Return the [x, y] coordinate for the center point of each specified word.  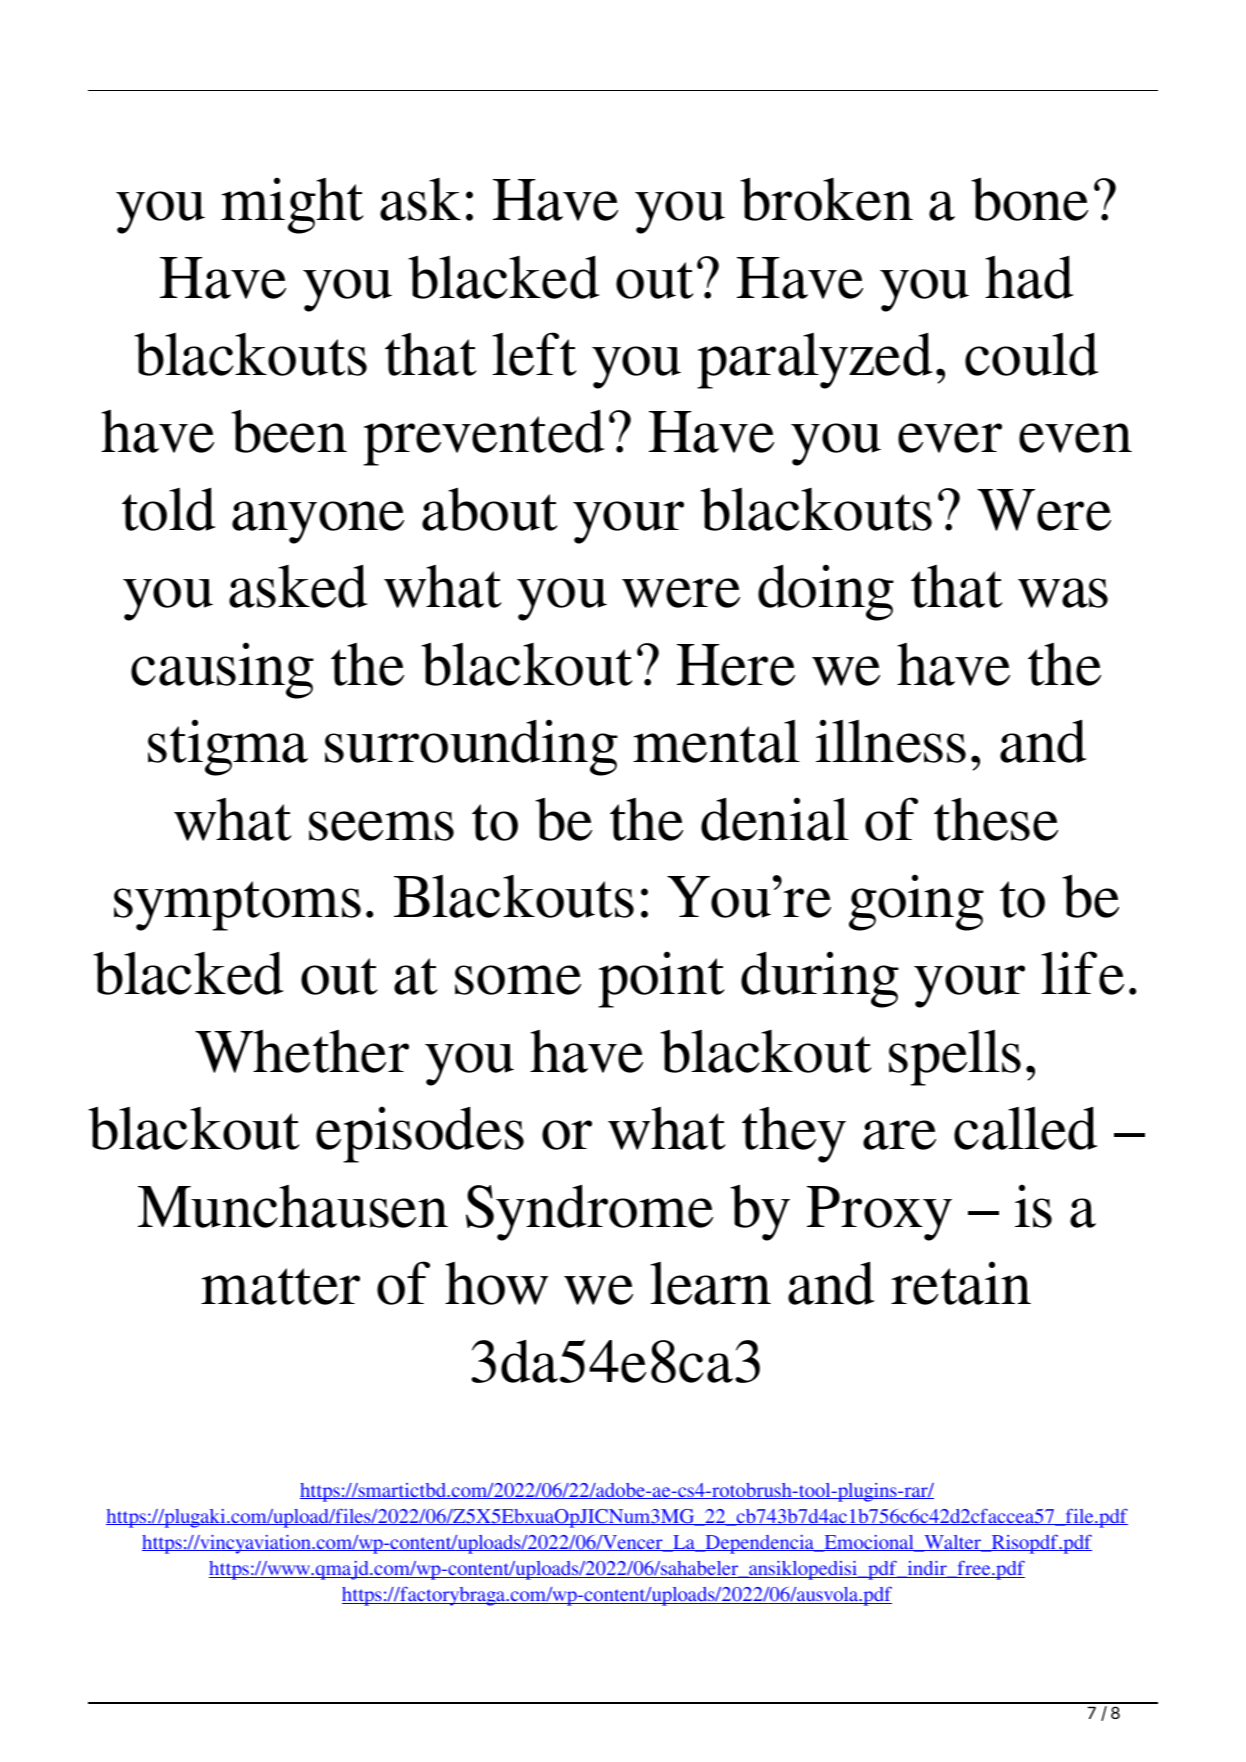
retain [961, 1283]
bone [1029, 199]
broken [826, 199]
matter [280, 1286]
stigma [228, 747]
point [661, 979]
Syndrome [589, 1213]
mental [716, 741]
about [489, 509]
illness [891, 741]
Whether [302, 1051]
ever [950, 438]
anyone [318, 522]
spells [955, 1058]
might [292, 205]
